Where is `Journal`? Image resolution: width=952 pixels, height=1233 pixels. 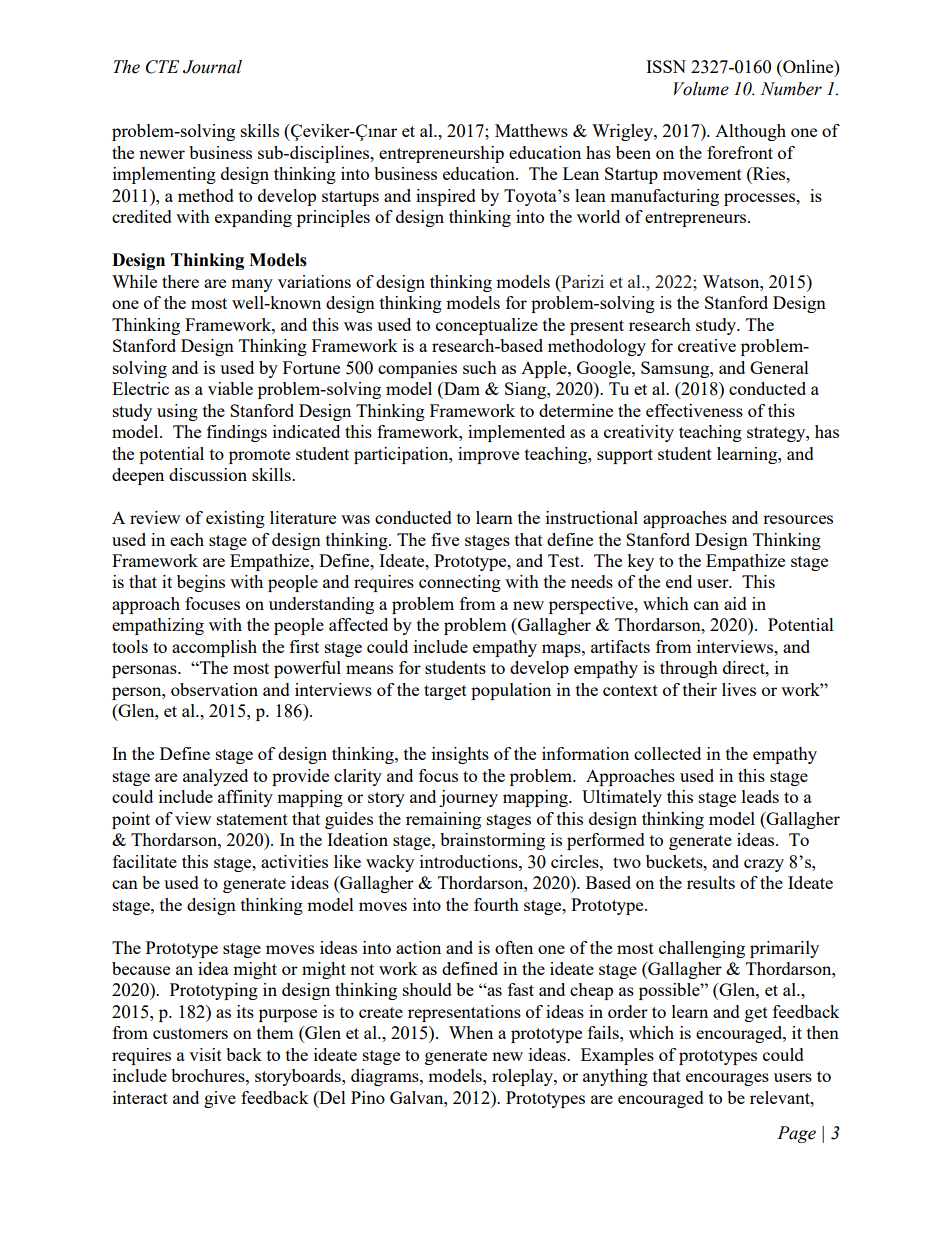
Journal is located at coordinates (212, 67).
